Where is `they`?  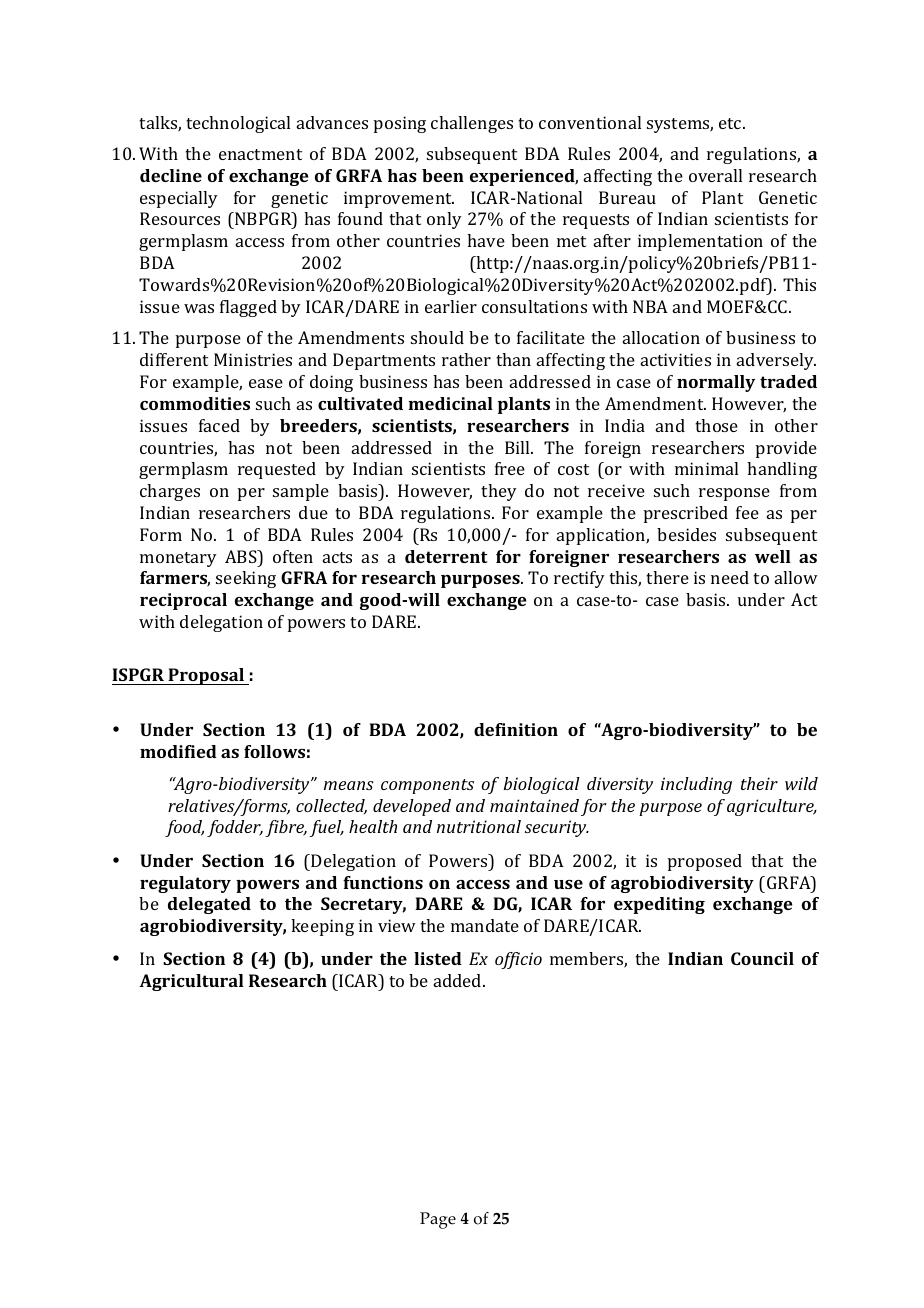
they is located at coordinates (499, 492).
